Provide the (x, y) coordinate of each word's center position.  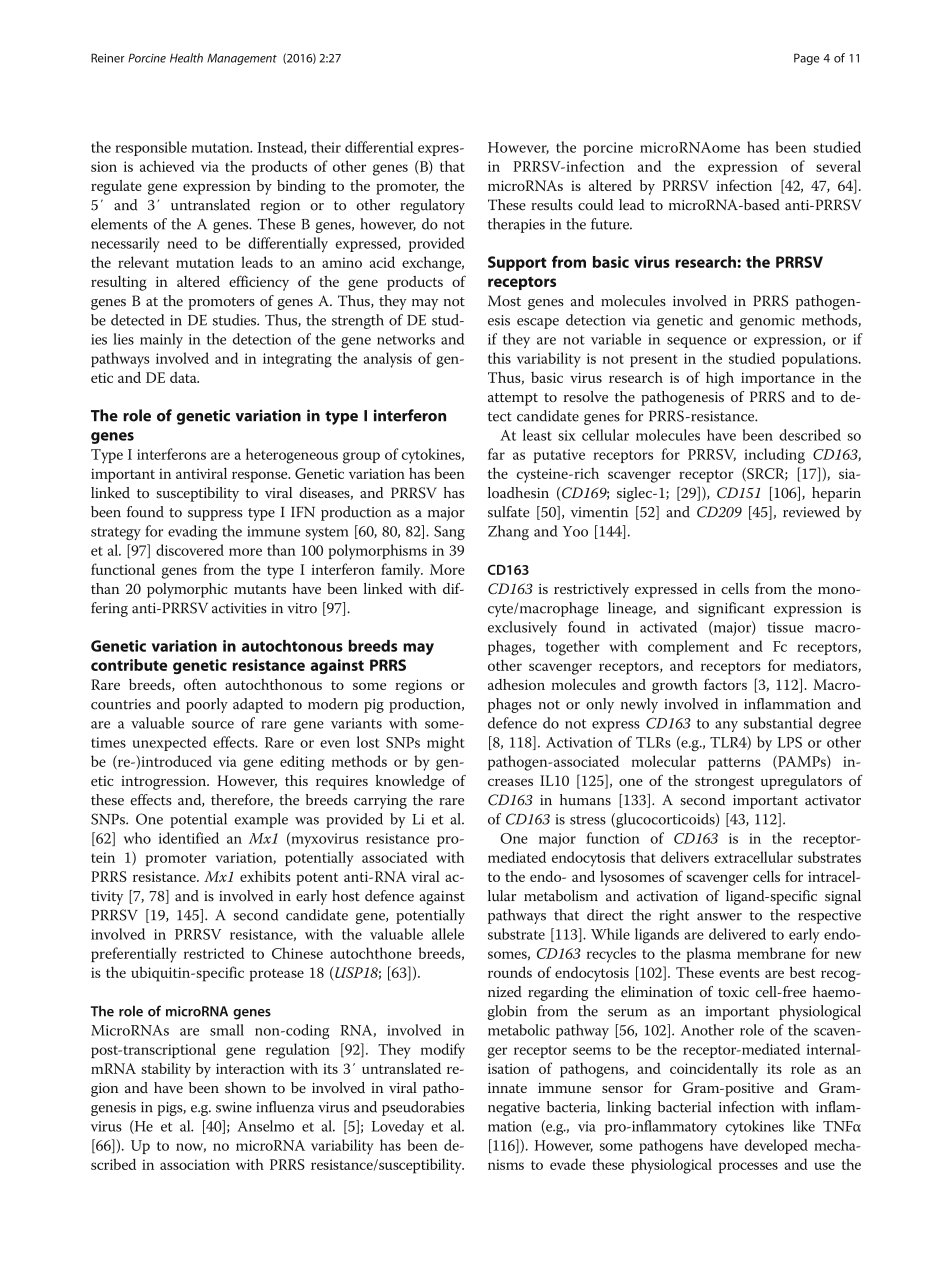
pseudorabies (423, 1108)
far (496, 454)
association (195, 1164)
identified (189, 838)
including (774, 456)
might (446, 744)
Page (806, 59)
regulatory (432, 206)
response (261, 477)
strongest (724, 783)
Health (186, 58)
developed (776, 1146)
